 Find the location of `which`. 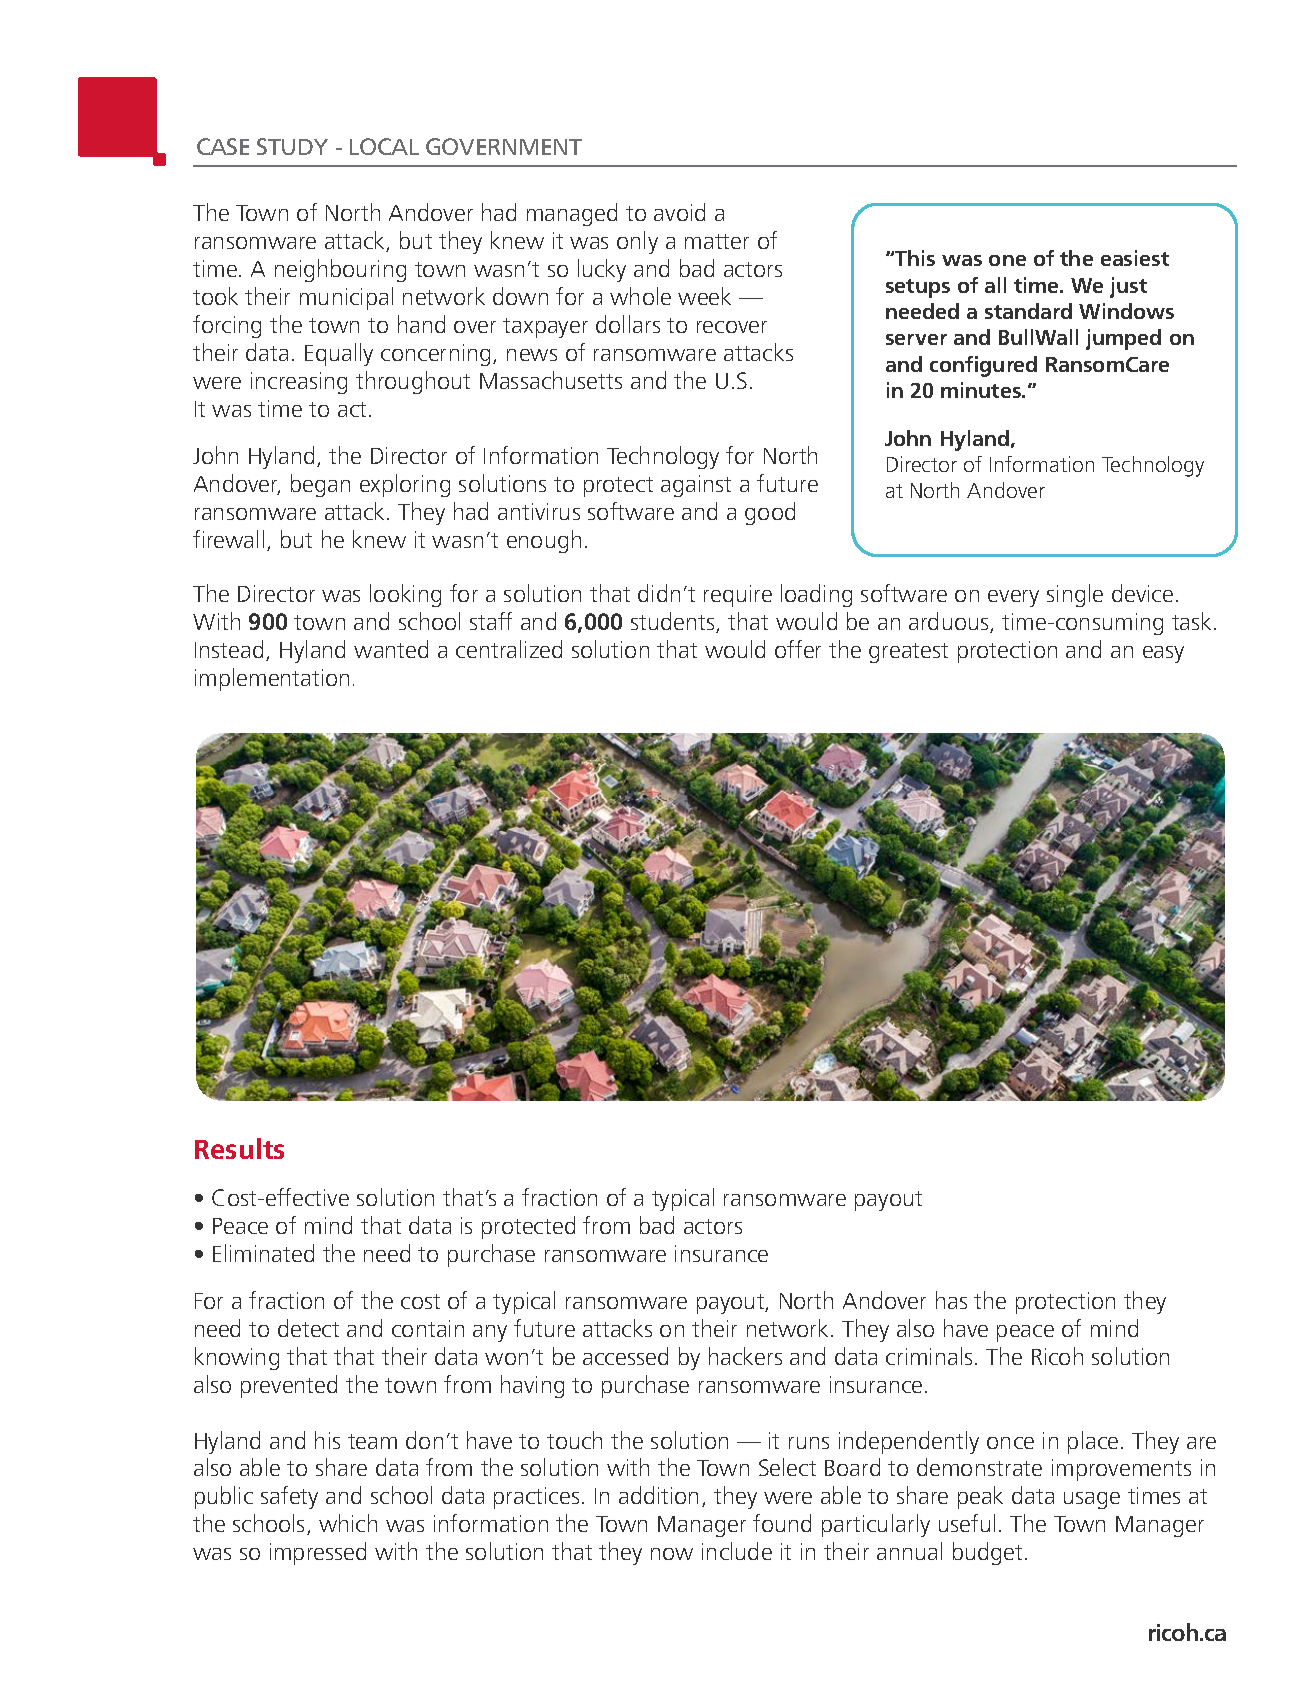

which is located at coordinates (348, 1523).
